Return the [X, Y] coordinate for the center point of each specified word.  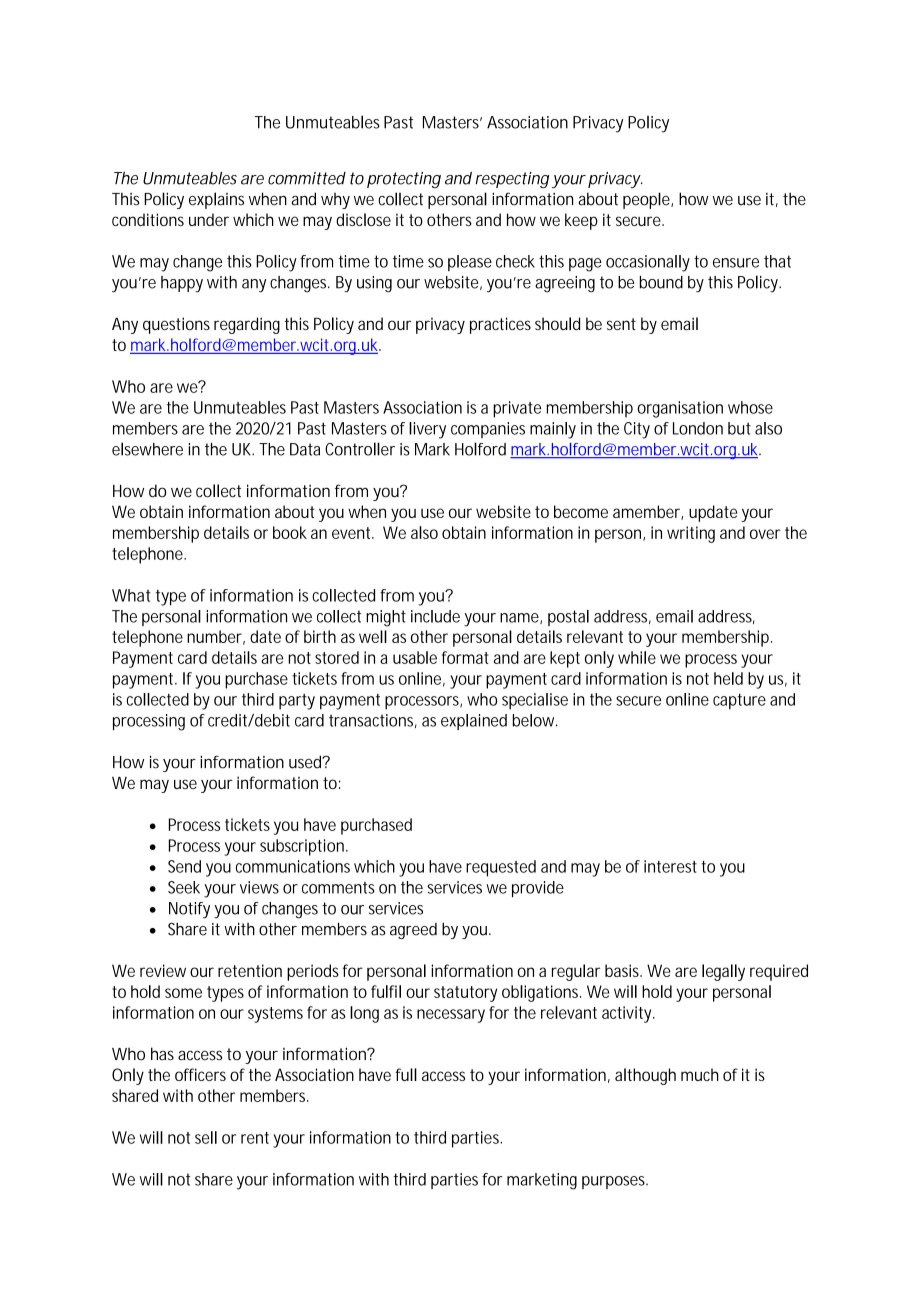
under [209, 219]
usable [415, 657]
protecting [404, 180]
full [406, 1074]
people [647, 200]
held [728, 678]
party [297, 702]
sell [206, 1137]
